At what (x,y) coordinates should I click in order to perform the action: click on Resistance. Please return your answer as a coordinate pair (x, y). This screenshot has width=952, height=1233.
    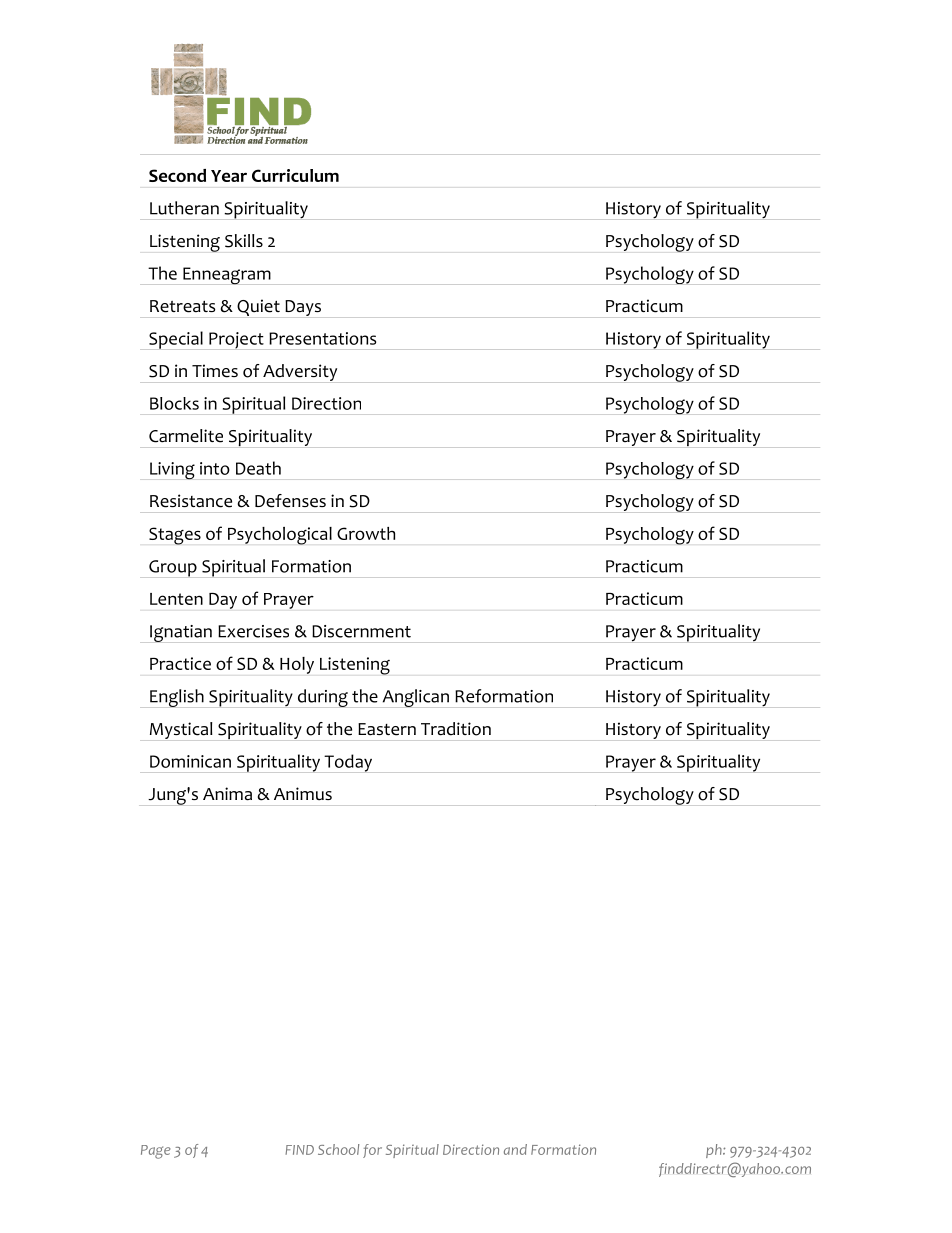
    Looking at the image, I should click on (191, 501).
